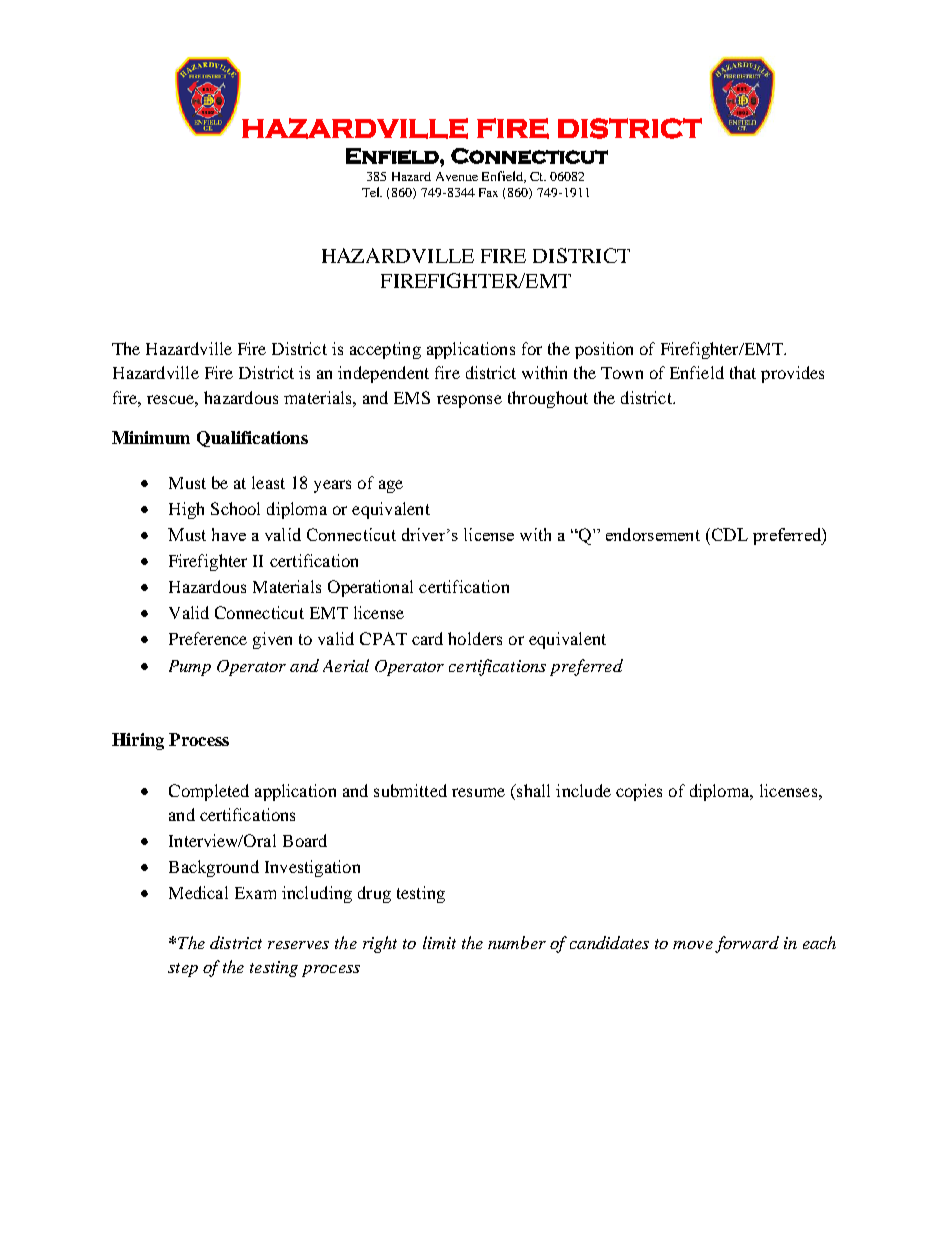 Image resolution: width=952 pixels, height=1233 pixels. I want to click on Qualifications, so click(252, 439).
